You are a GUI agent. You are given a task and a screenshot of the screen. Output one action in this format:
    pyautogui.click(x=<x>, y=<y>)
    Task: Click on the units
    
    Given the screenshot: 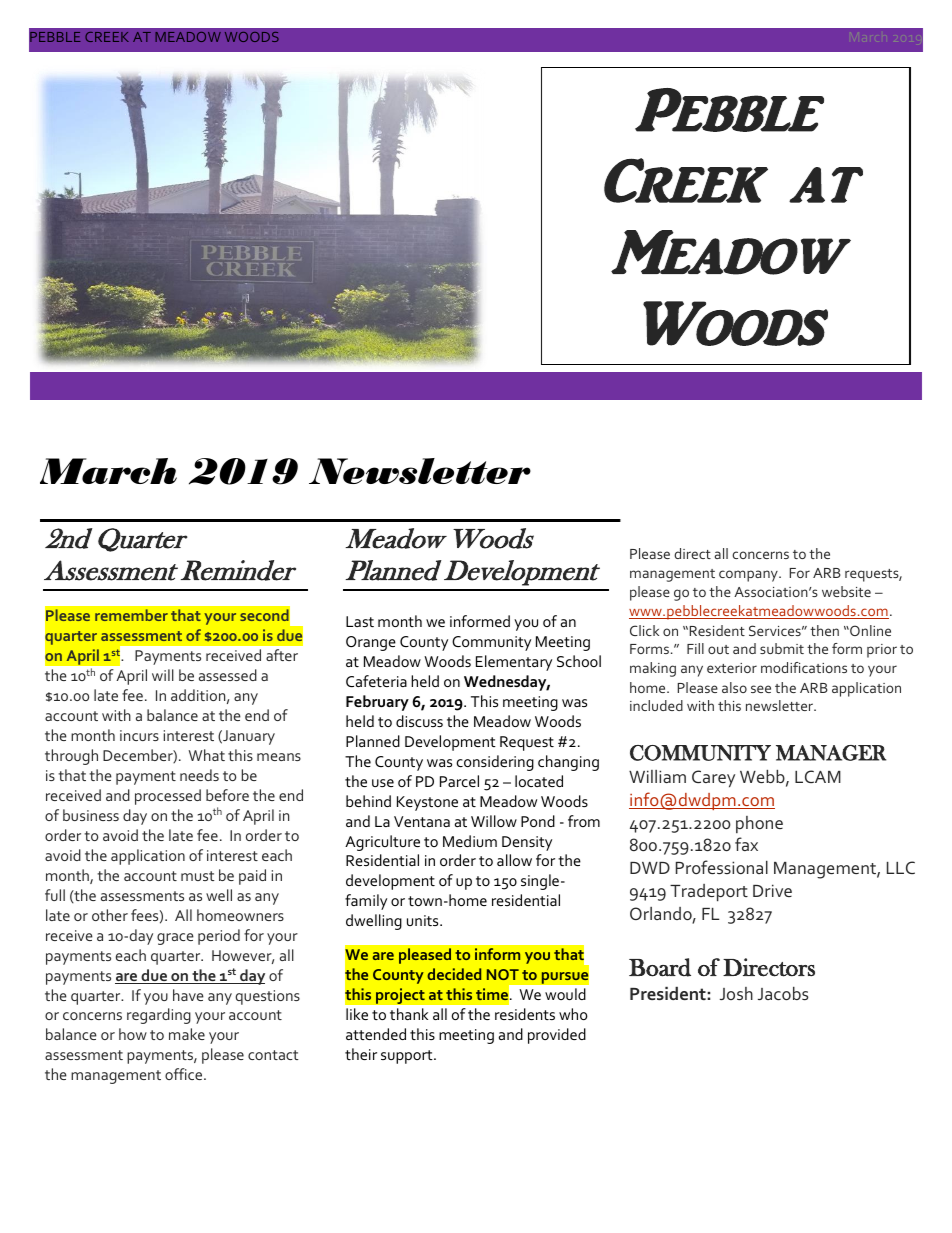 What is the action you would take?
    pyautogui.click(x=424, y=920)
